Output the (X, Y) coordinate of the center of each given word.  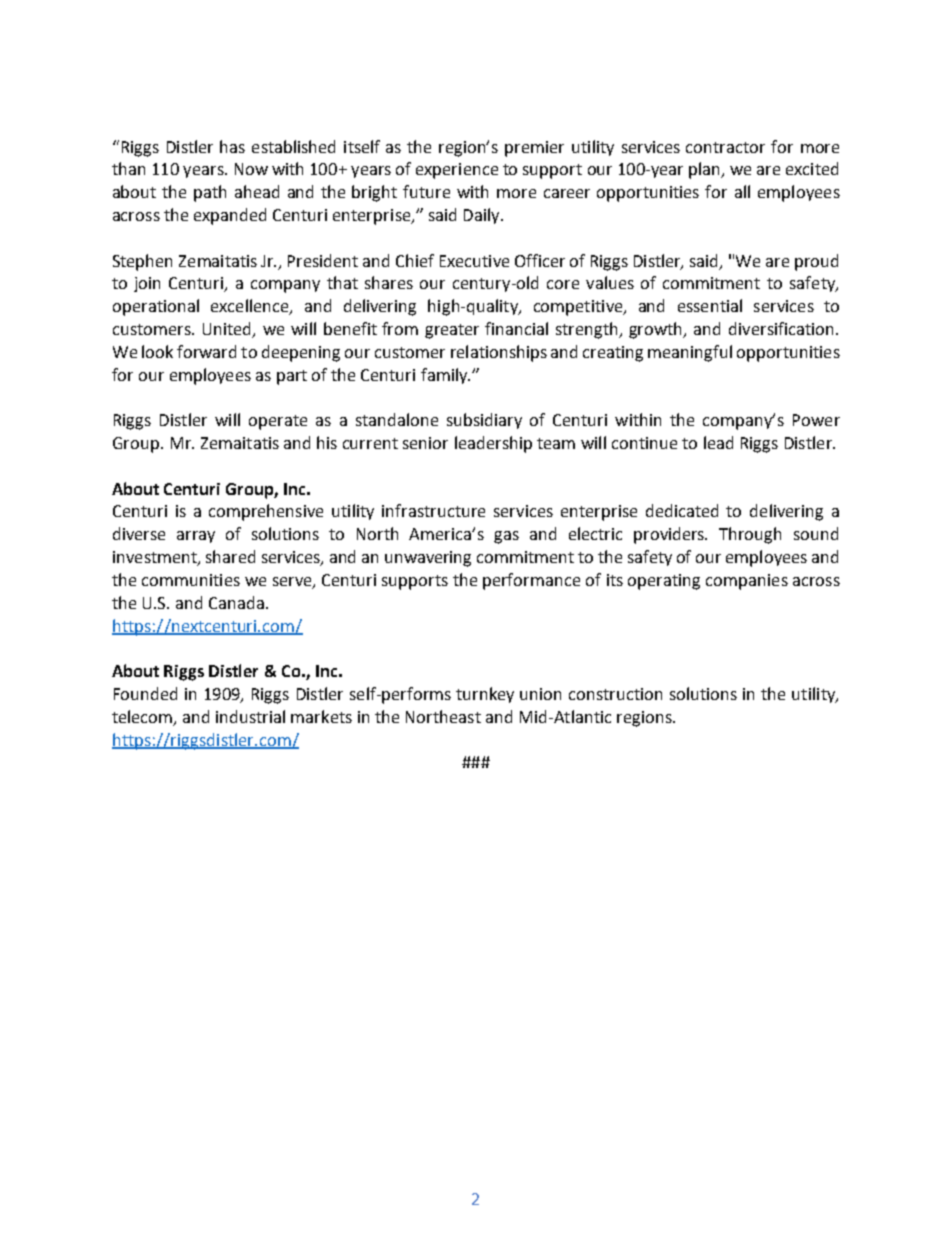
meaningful (690, 353)
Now (251, 169)
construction (615, 694)
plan (705, 170)
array (196, 537)
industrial (250, 716)
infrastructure (433, 510)
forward (206, 351)
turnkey (485, 695)
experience (457, 171)
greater (452, 331)
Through (750, 535)
